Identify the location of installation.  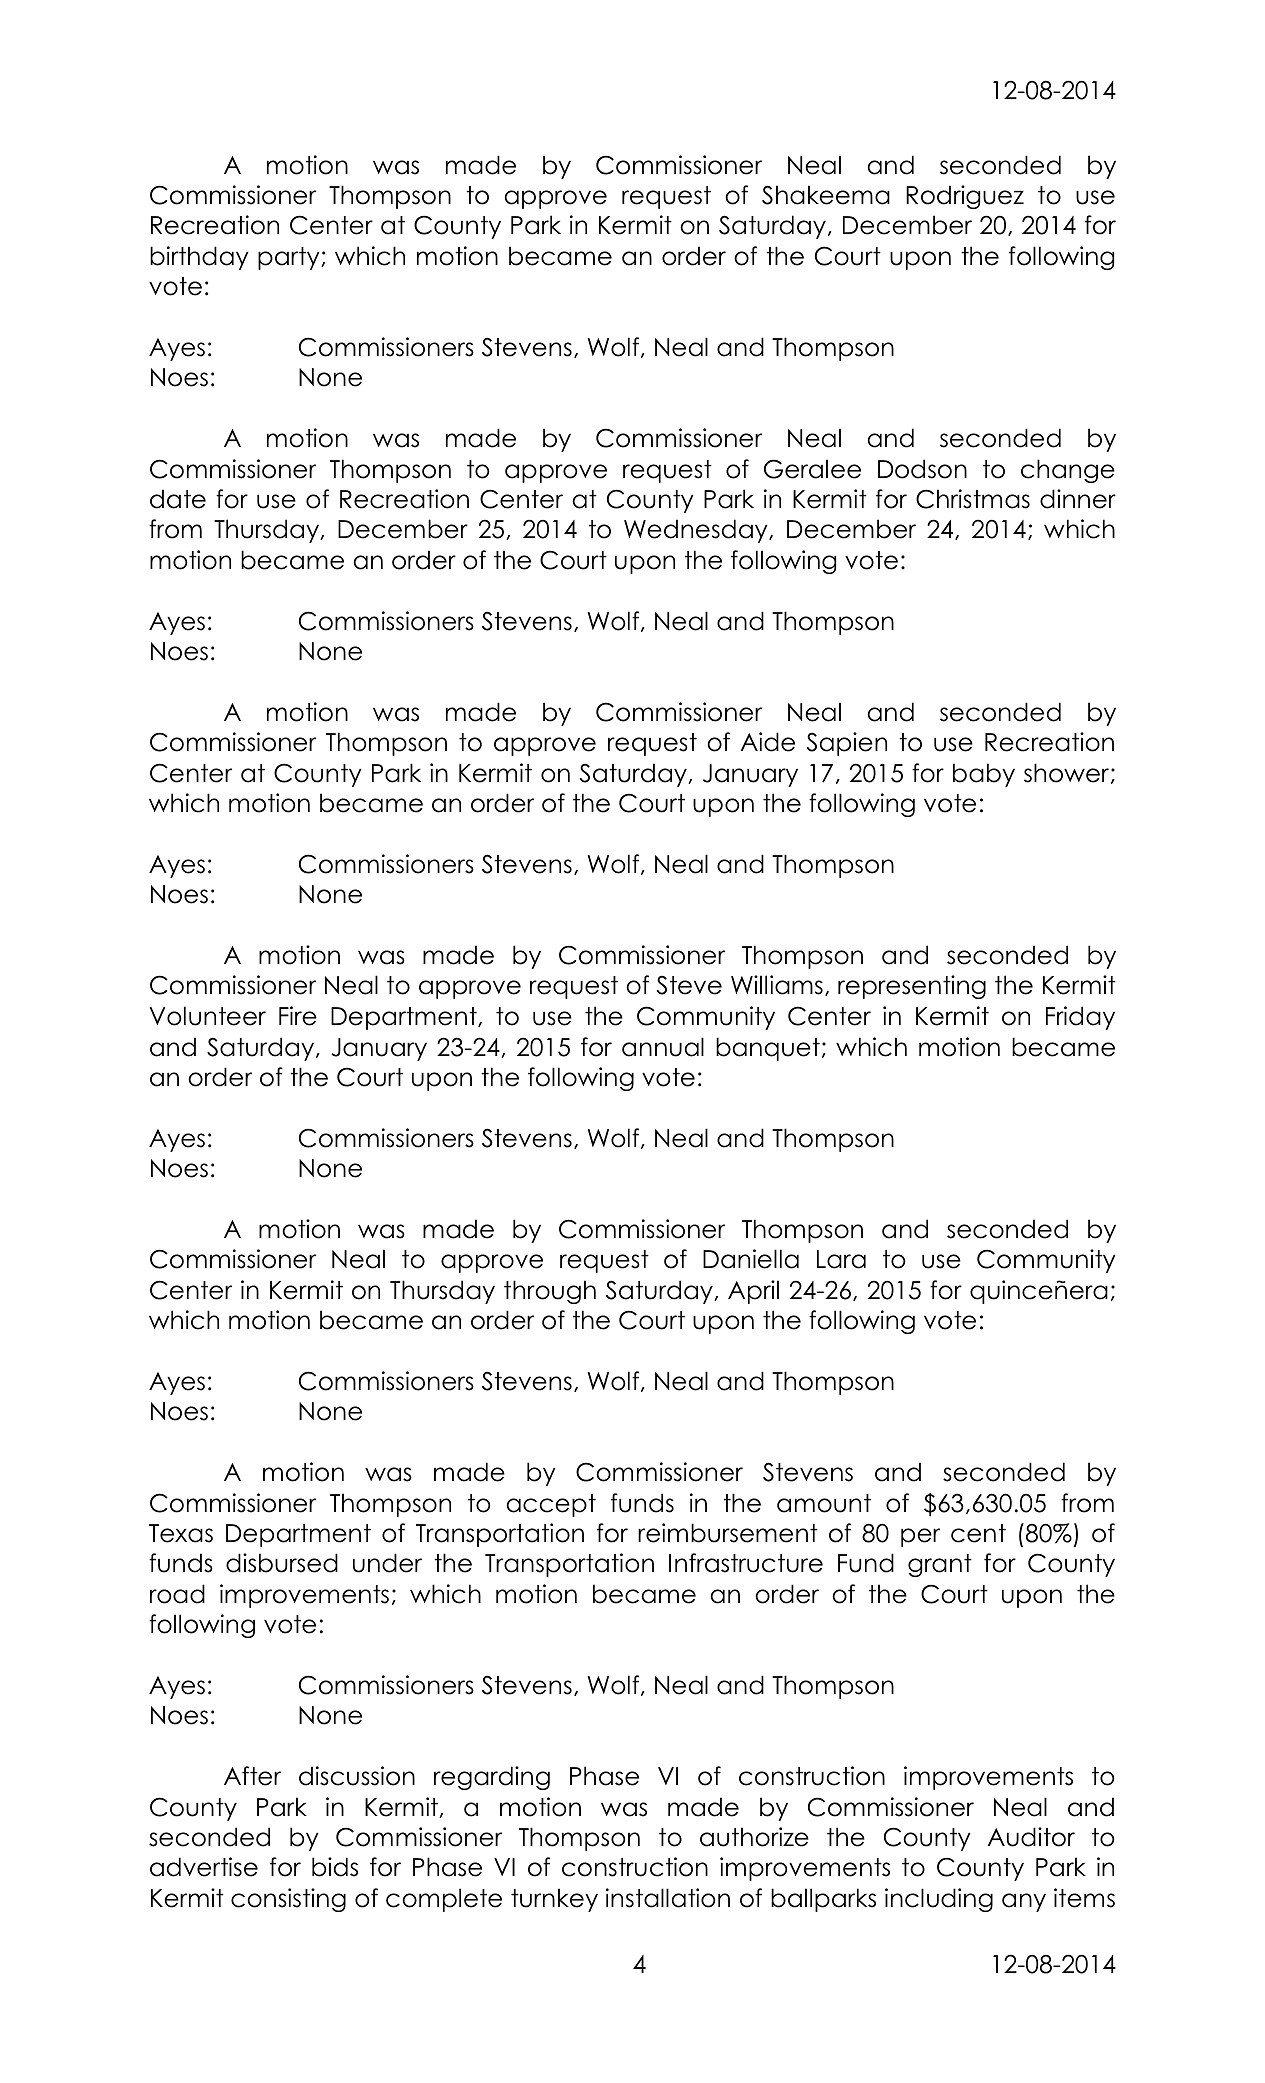
(668, 1898).
